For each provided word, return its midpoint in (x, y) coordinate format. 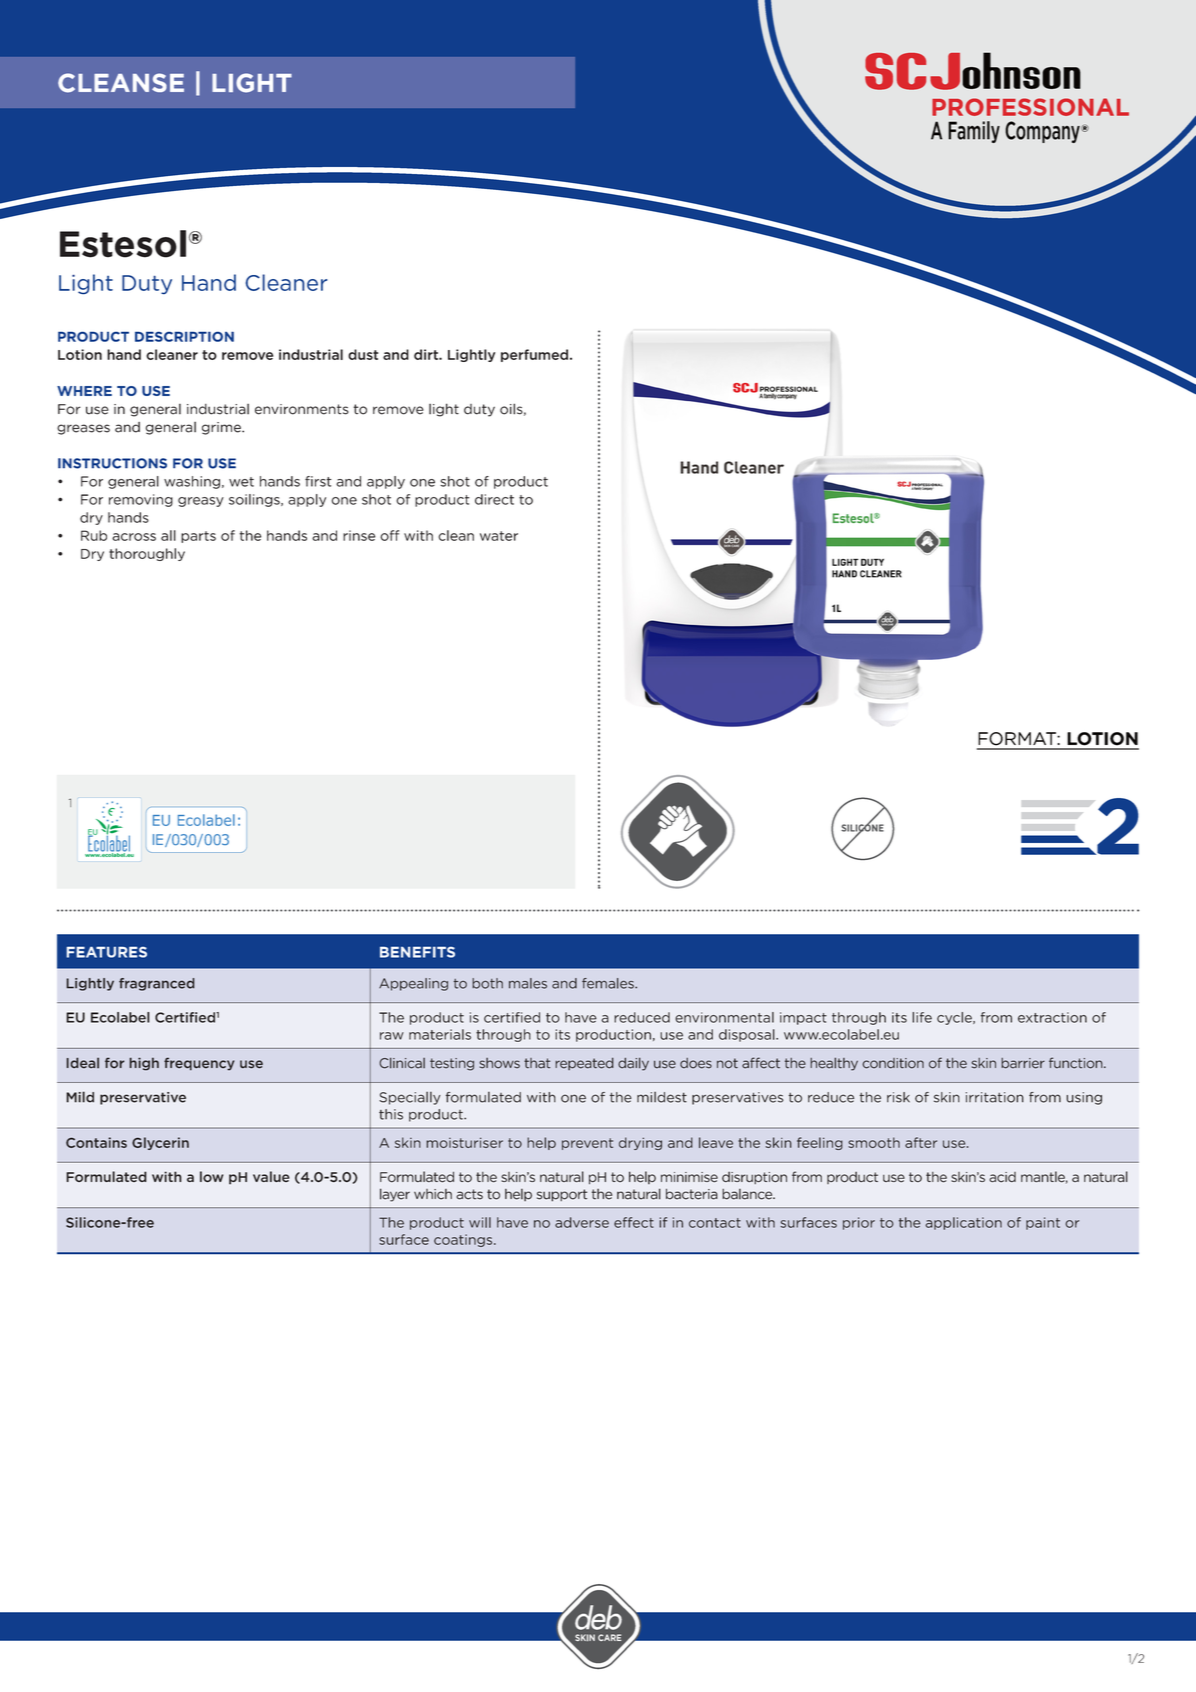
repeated (584, 1064)
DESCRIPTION (184, 336)
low (211, 1176)
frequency (199, 1064)
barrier (1023, 1063)
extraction (1052, 1017)
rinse (359, 535)
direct (494, 499)
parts (198, 537)
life (922, 1017)
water (499, 536)
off (389, 535)
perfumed (534, 355)
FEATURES (106, 952)
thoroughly (147, 554)
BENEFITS (417, 952)
